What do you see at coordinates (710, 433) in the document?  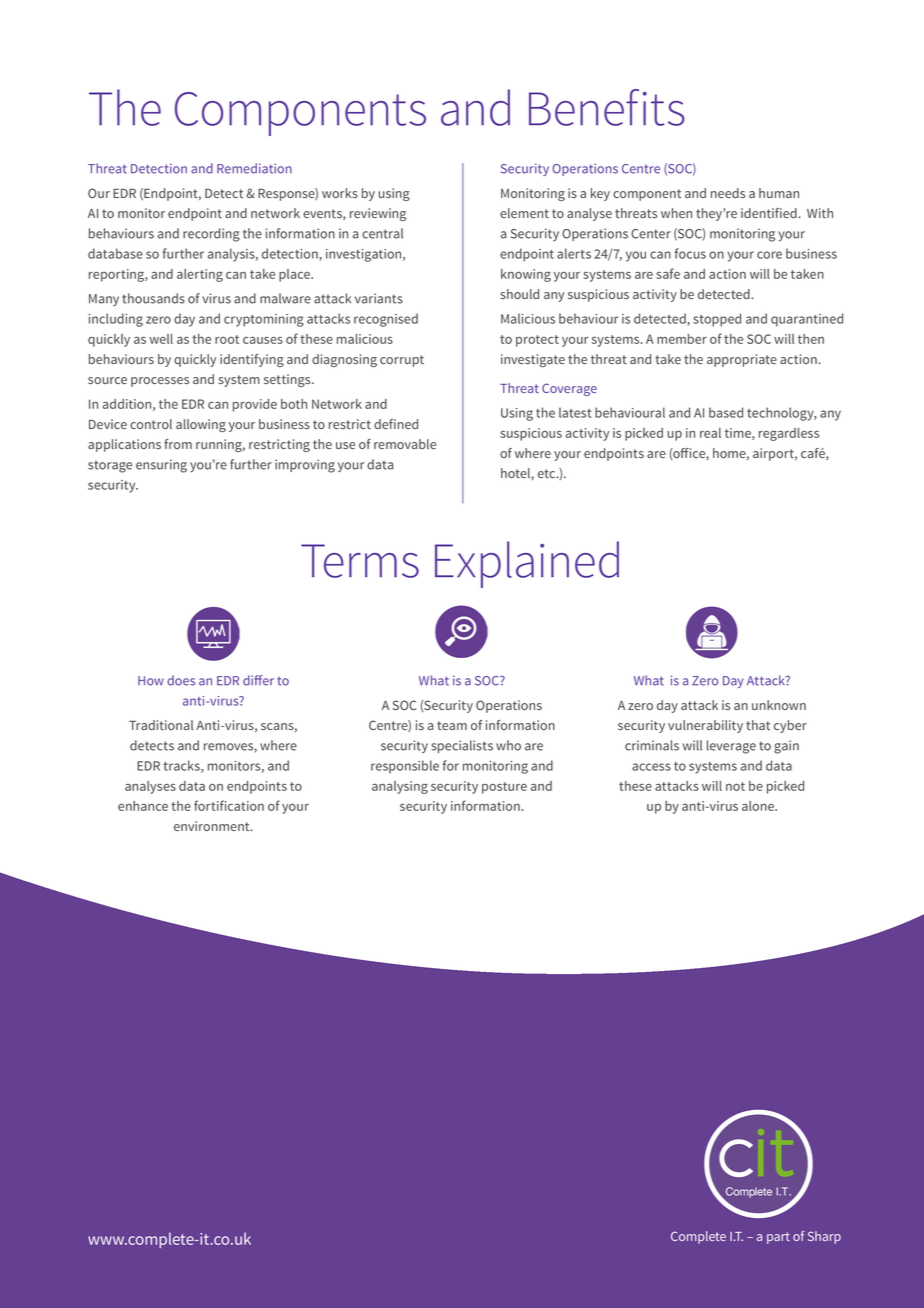 I see `real` at bounding box center [710, 433].
